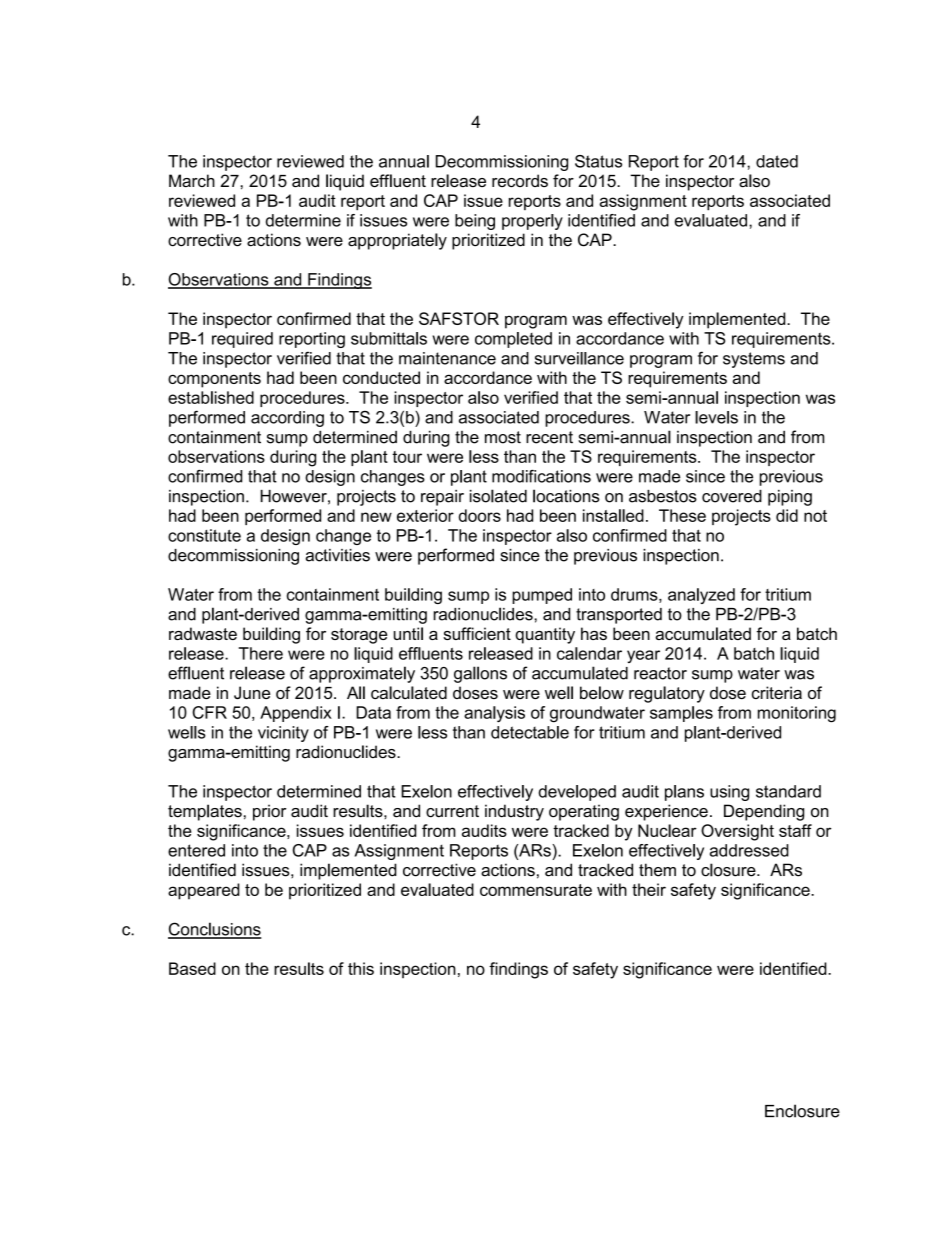 This screenshot has height=1233, width=952. I want to click on their, so click(649, 889).
